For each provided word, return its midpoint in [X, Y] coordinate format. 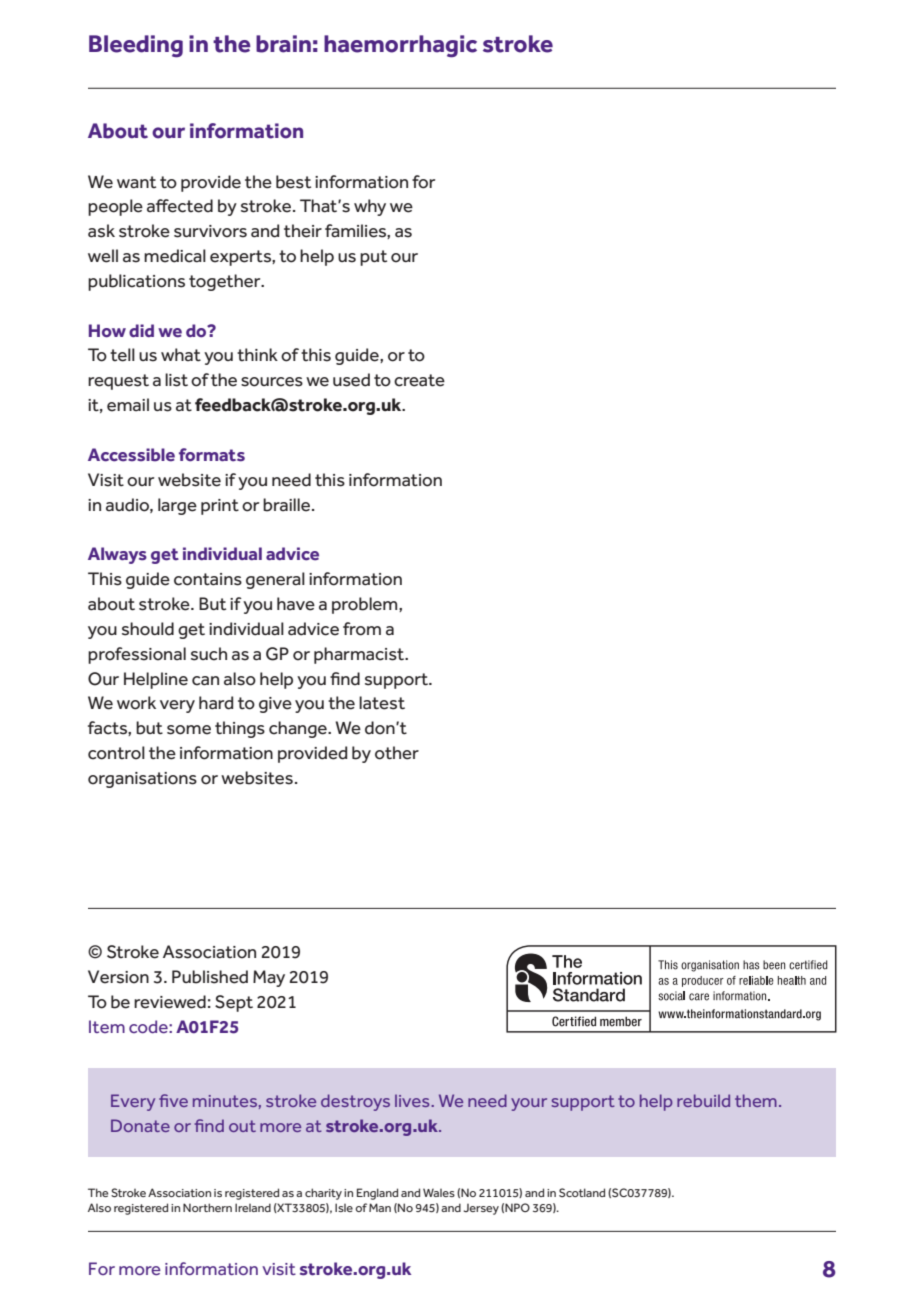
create [419, 380]
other [397, 753]
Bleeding [136, 46]
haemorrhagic [400, 46]
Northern [207, 1207]
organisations [142, 780]
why [370, 207]
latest [382, 703]
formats [212, 455]
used [351, 380]
